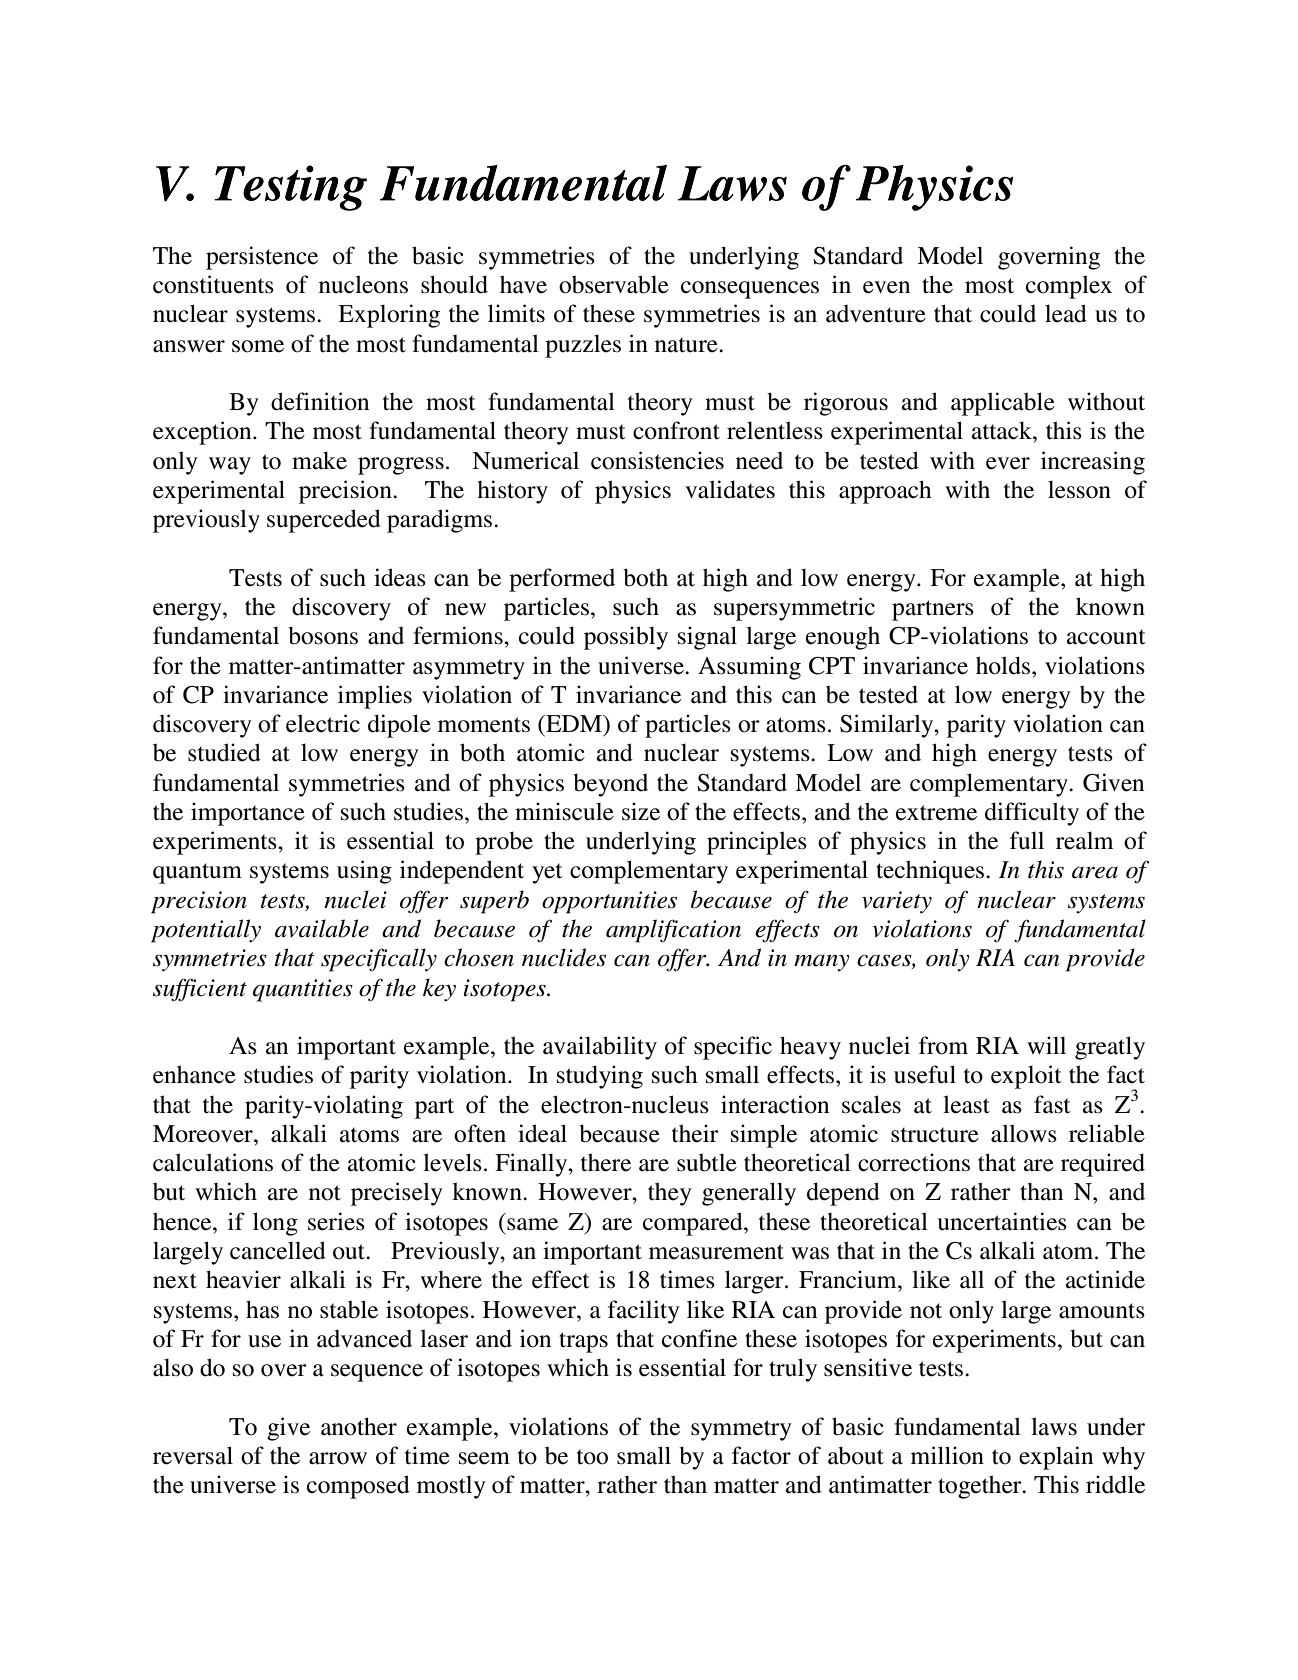  I want to click on persistence, so click(262, 258).
